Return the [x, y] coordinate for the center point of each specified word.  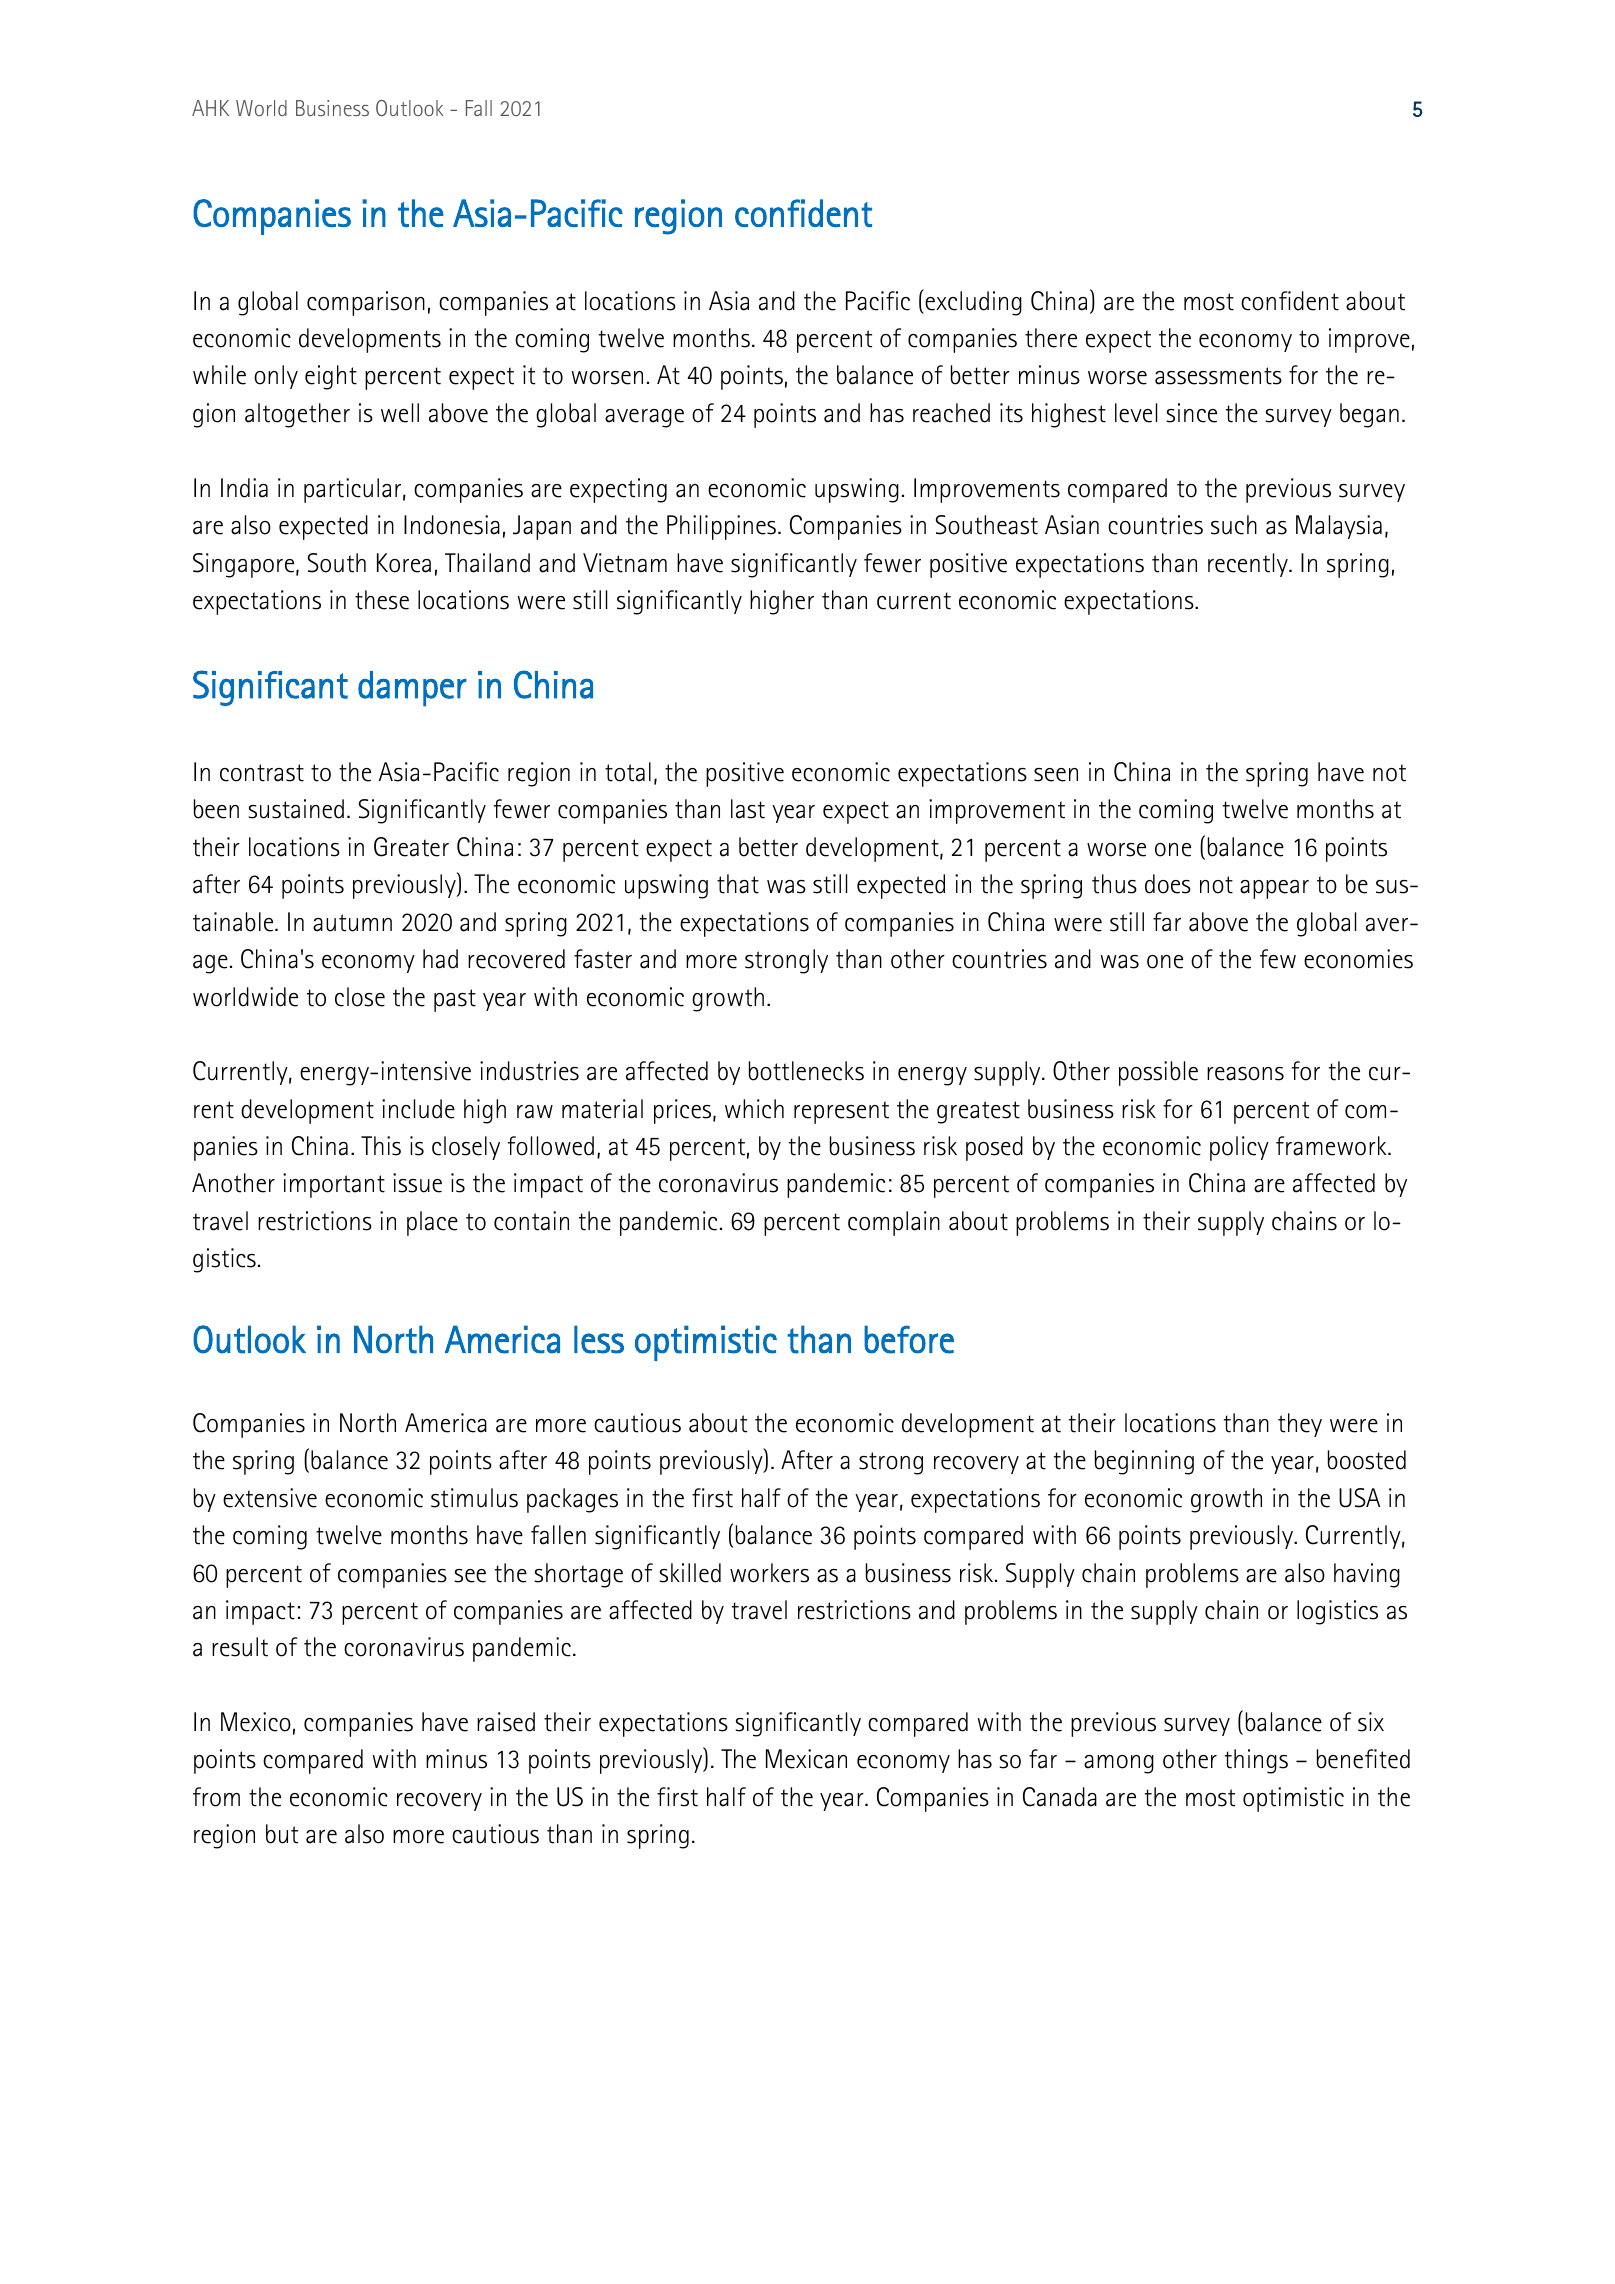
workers [769, 1573]
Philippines [721, 527]
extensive [270, 1498]
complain [894, 1223]
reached [951, 413]
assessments [1218, 376]
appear [1274, 889]
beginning [1144, 1462]
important [334, 1185]
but [282, 1834]
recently [1249, 565]
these [382, 600]
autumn [352, 923]
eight [331, 377]
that [738, 884]
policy [1239, 1148]
